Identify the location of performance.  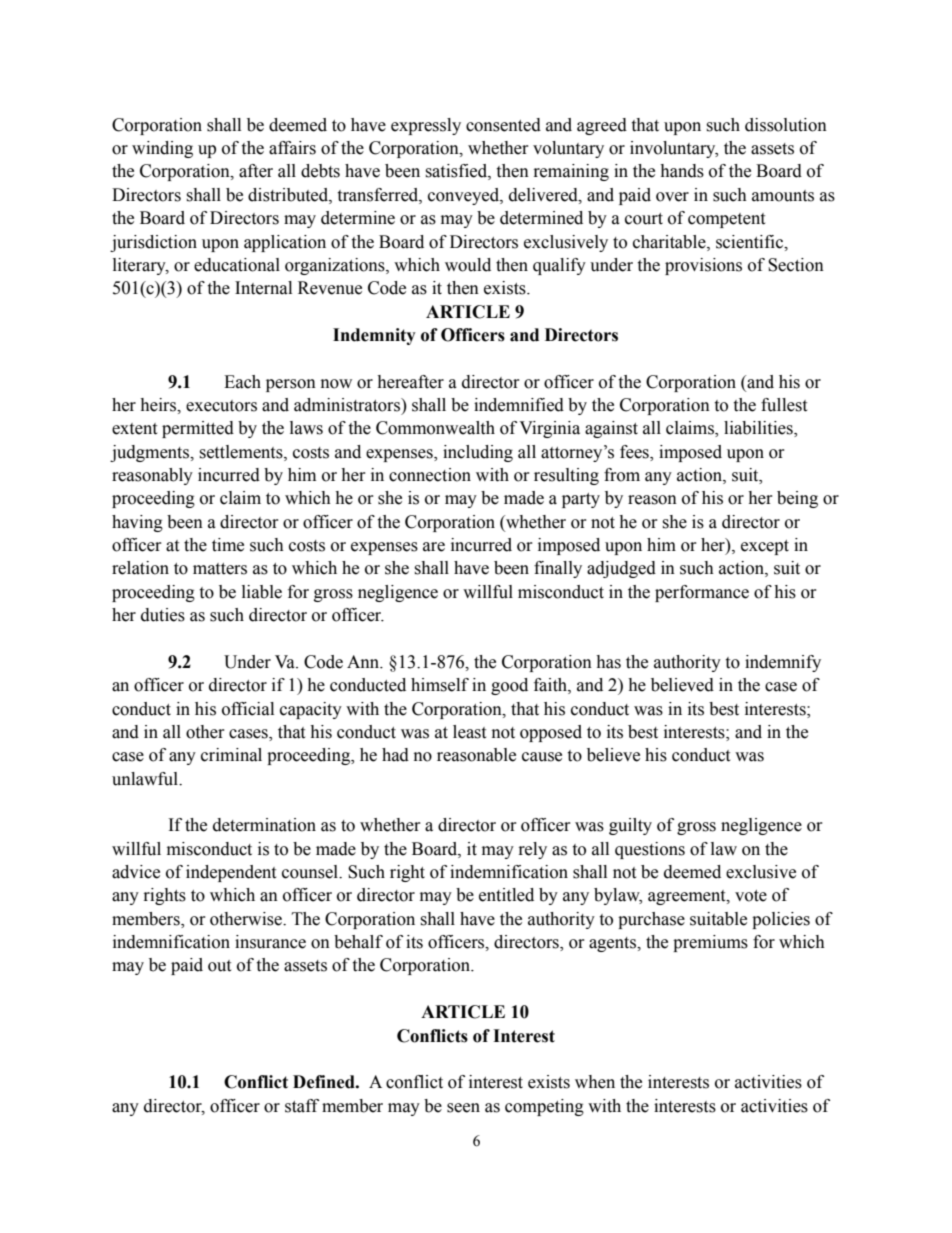
(702, 593).
